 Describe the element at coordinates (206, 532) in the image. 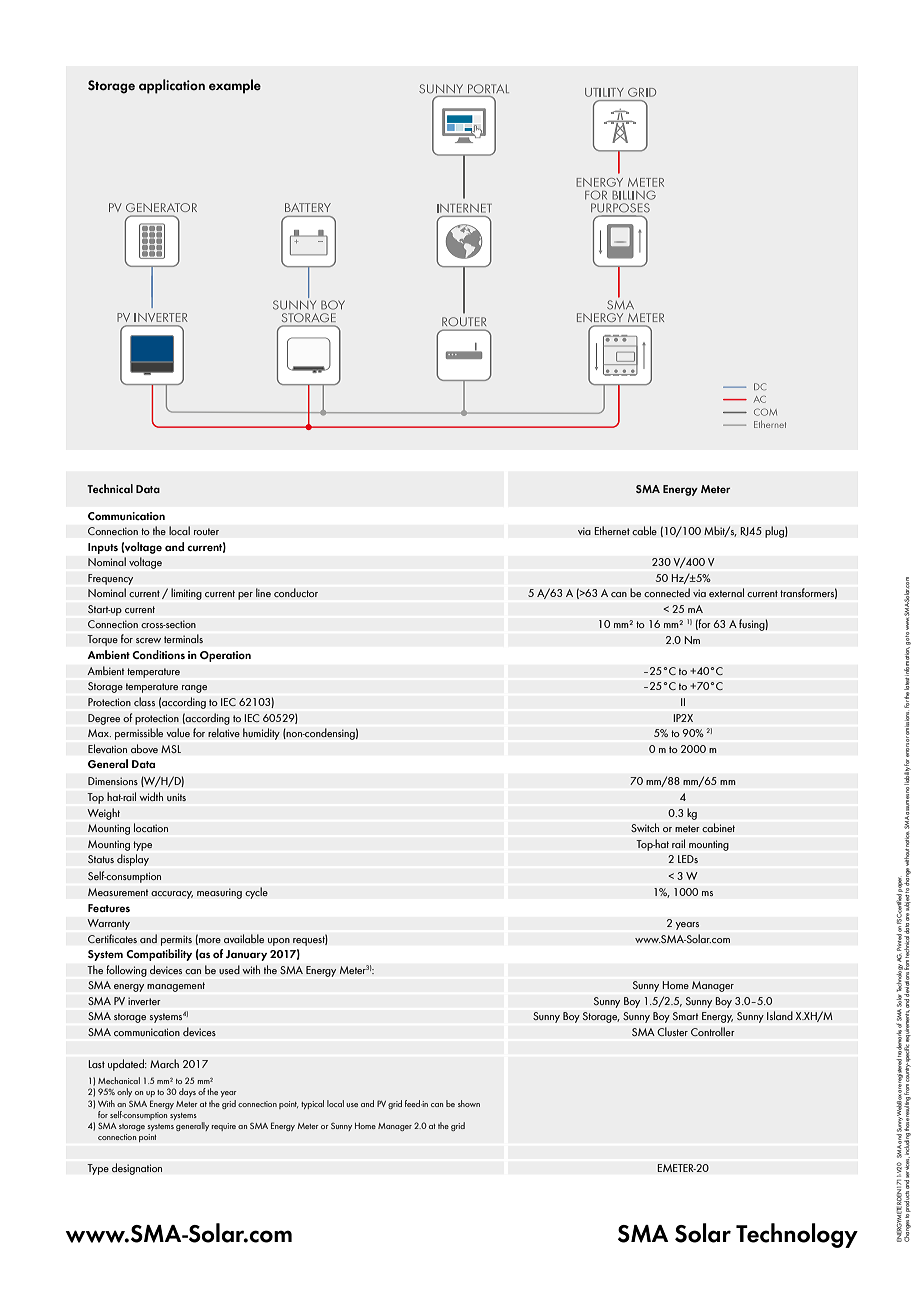

I see `router` at that location.
